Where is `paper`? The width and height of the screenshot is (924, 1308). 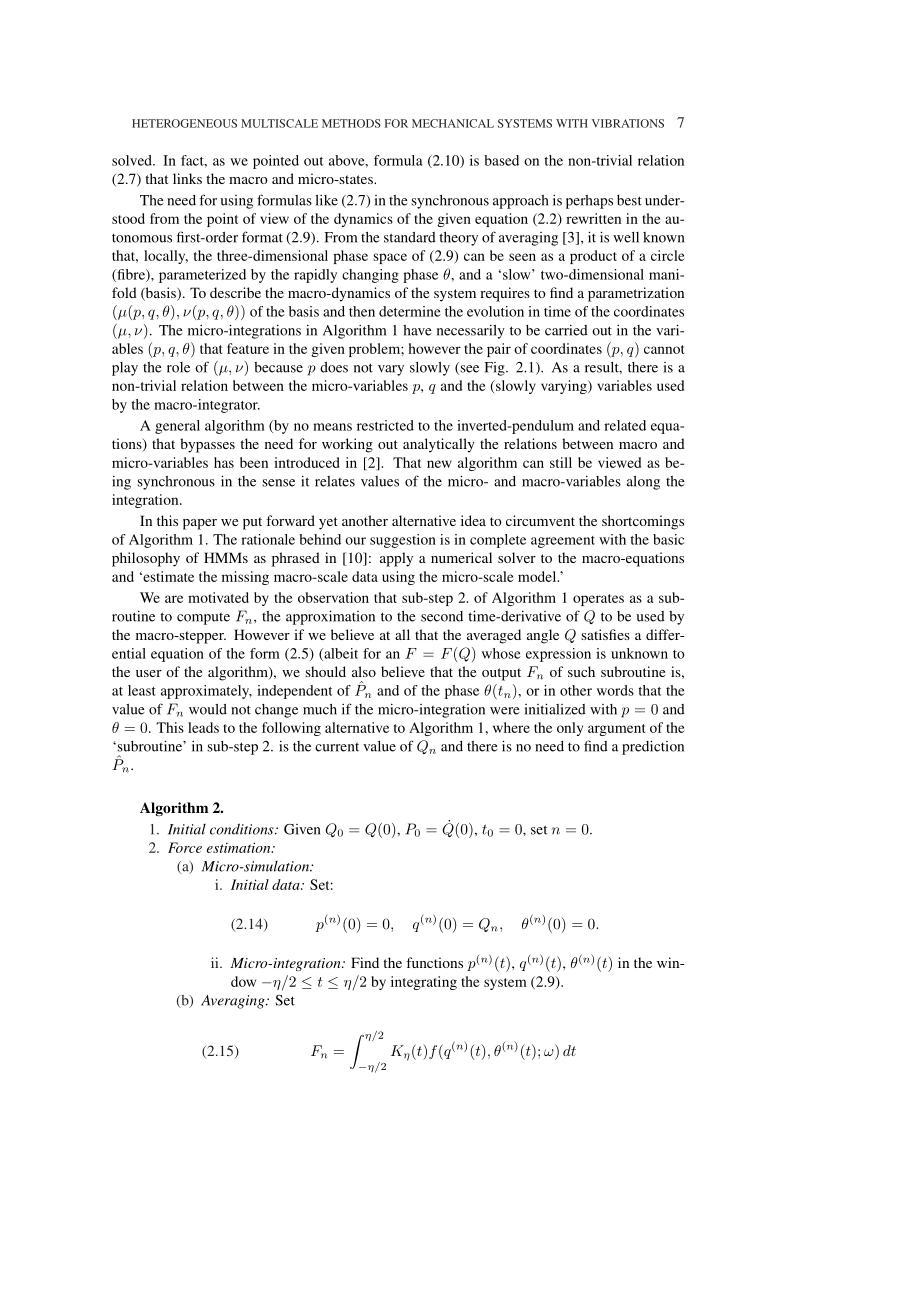
paper is located at coordinates (200, 524).
